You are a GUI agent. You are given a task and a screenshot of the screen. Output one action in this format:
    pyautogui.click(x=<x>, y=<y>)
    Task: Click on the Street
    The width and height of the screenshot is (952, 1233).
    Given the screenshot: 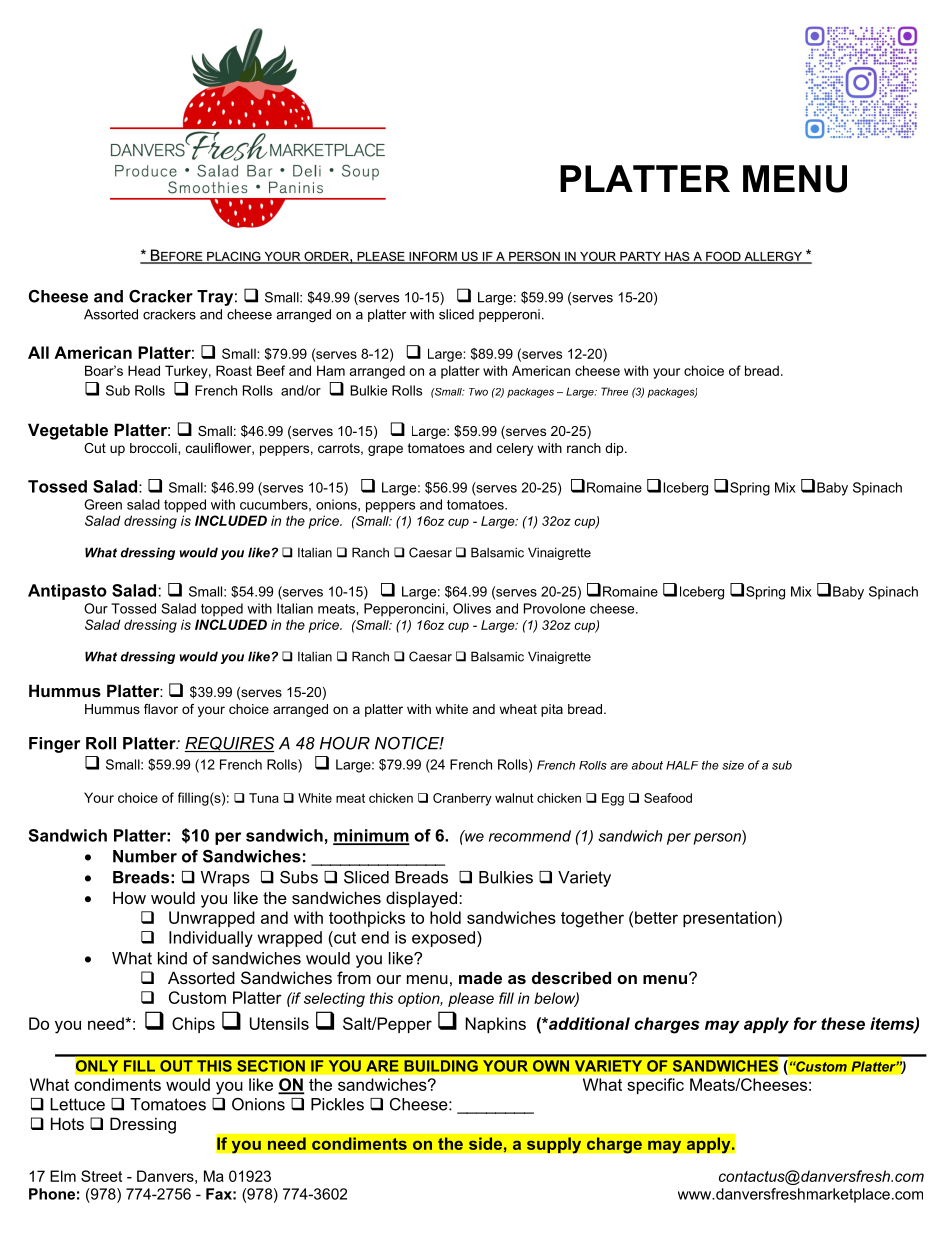 What is the action you would take?
    pyautogui.click(x=101, y=1176)
